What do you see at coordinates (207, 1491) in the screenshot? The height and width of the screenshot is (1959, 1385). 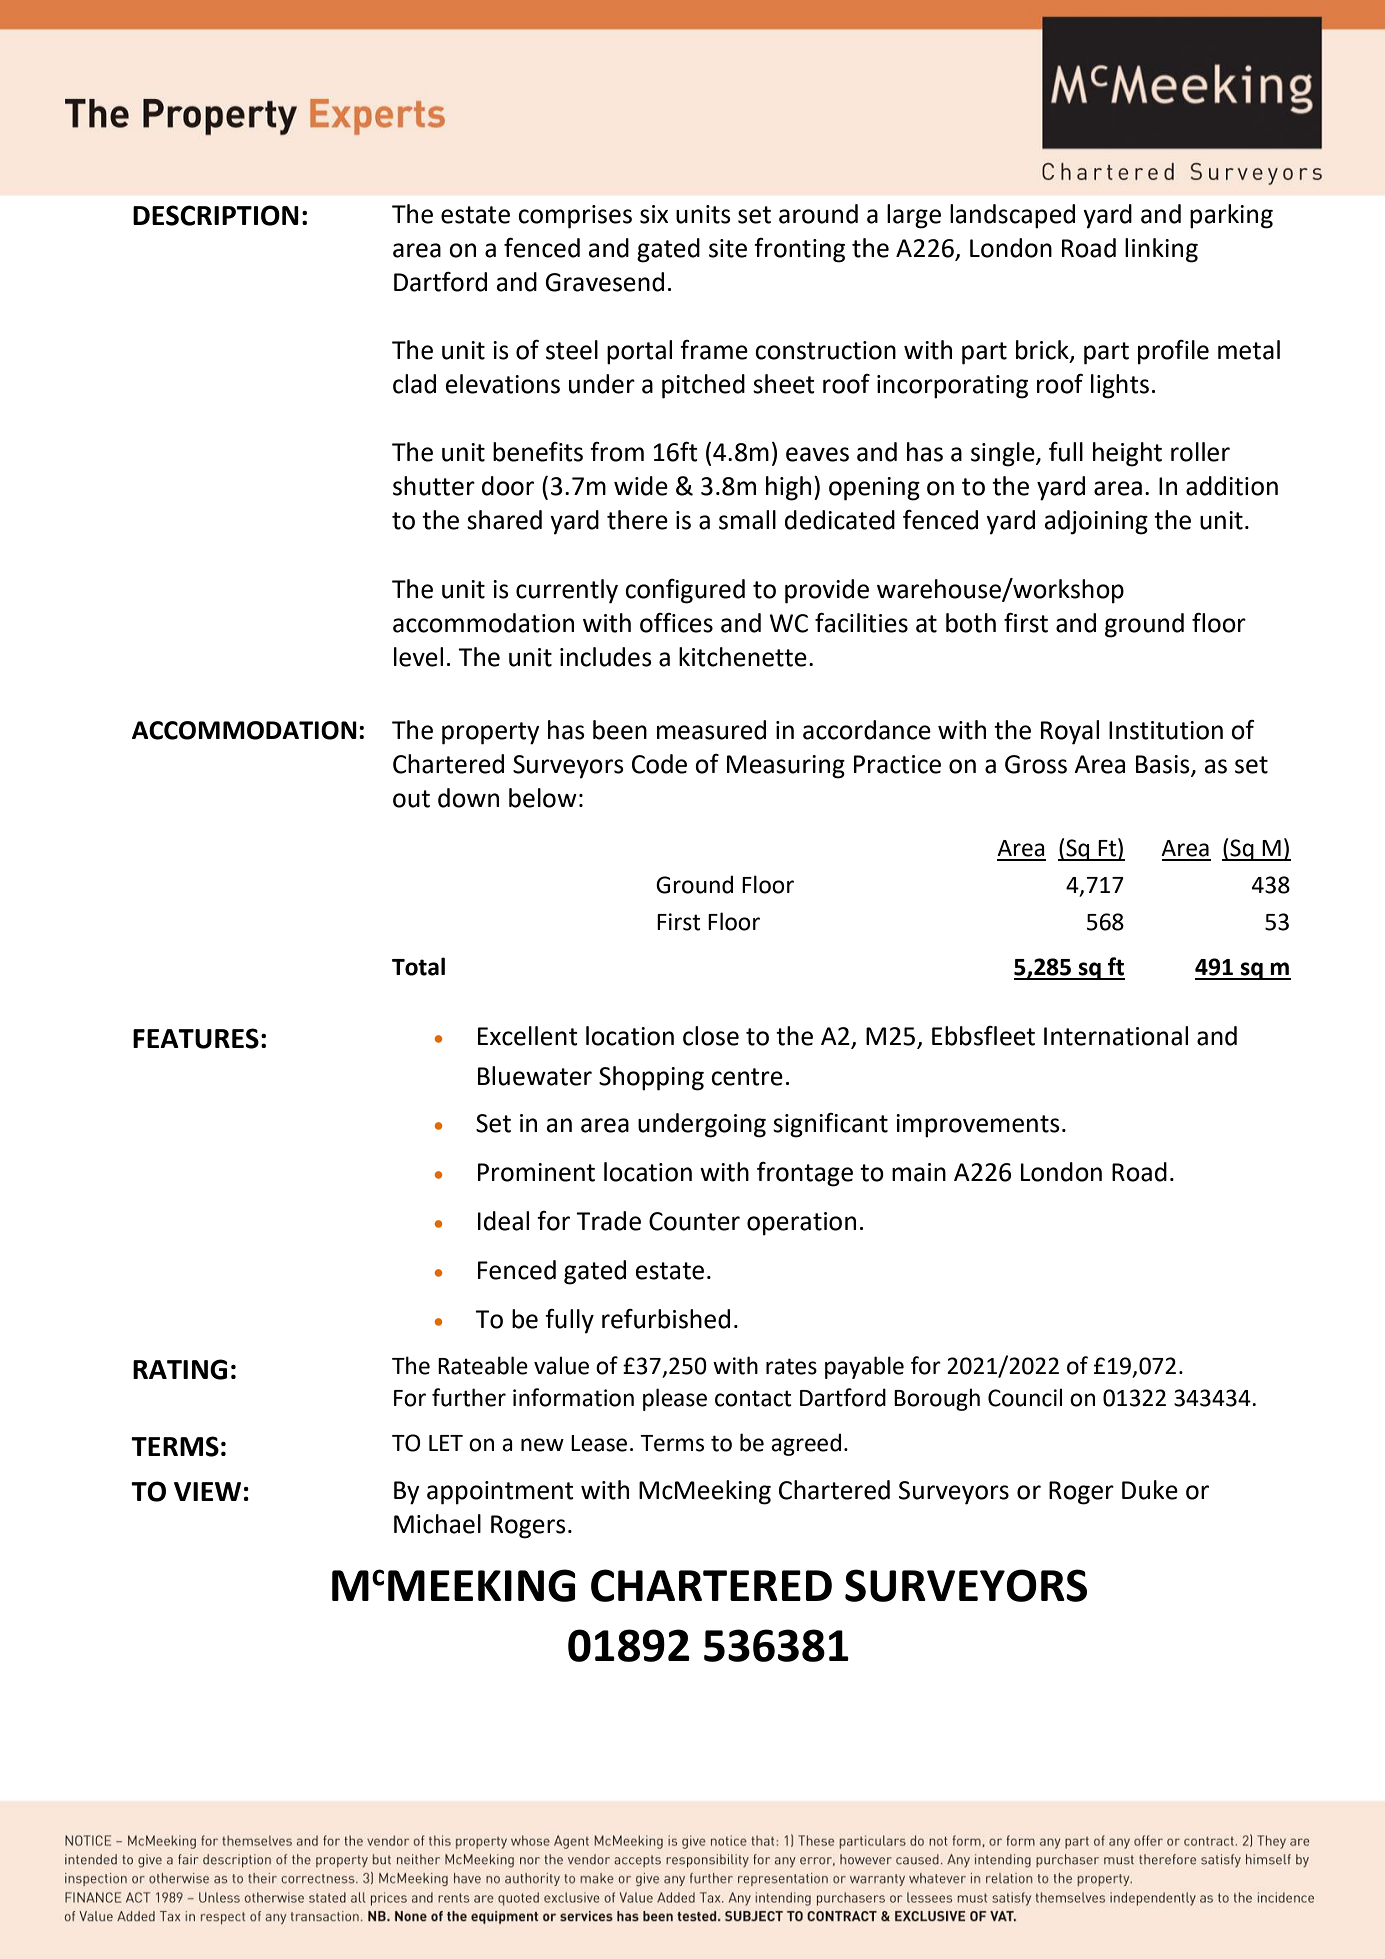 I see `VIEW` at bounding box center [207, 1491].
